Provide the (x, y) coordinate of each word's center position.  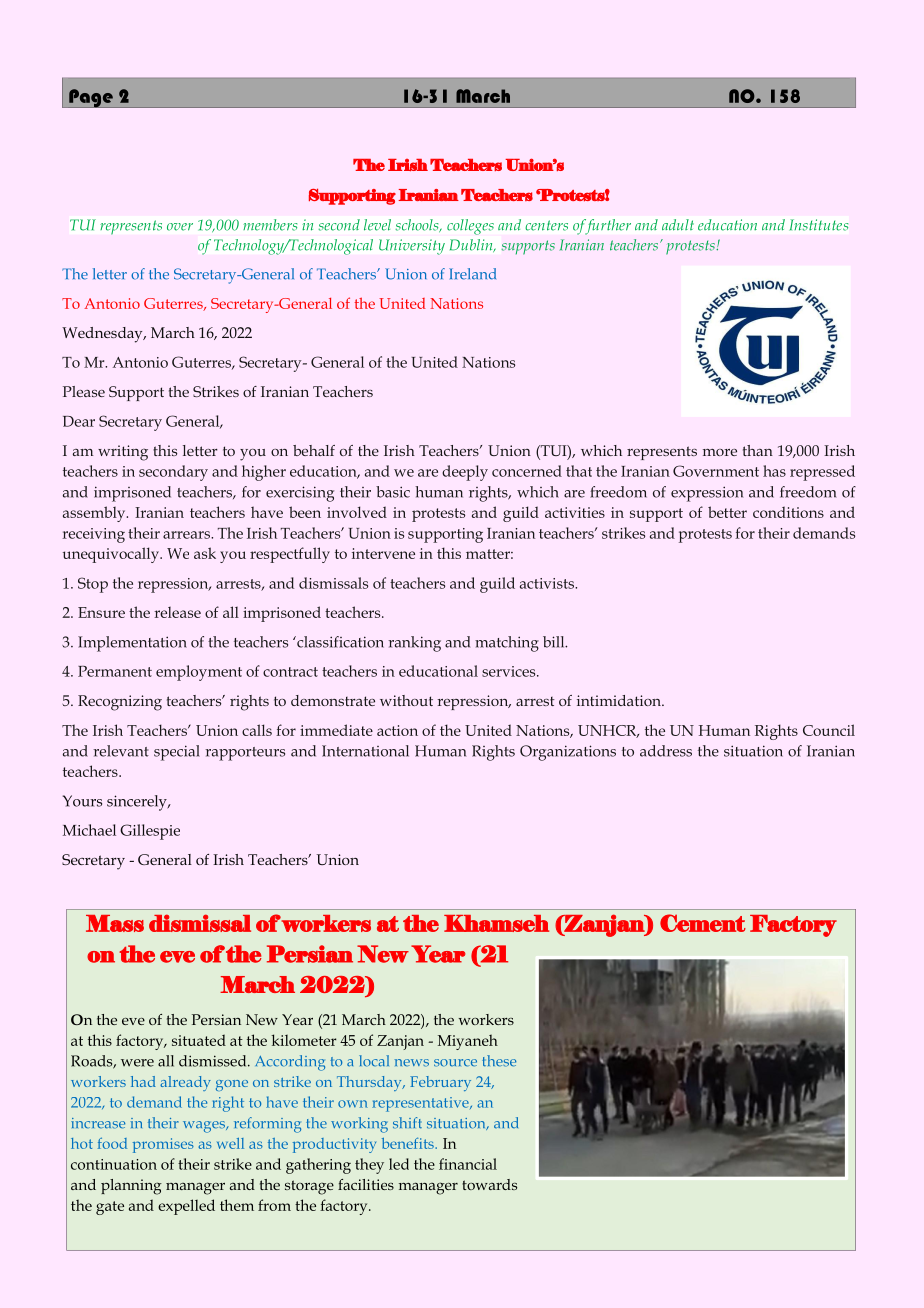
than (758, 450)
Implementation (132, 644)
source (455, 1063)
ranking (414, 644)
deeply (465, 473)
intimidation (620, 700)
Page (91, 98)
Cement (703, 923)
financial (468, 1164)
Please (84, 391)
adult (678, 225)
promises (163, 1145)
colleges (470, 227)
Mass (115, 923)
